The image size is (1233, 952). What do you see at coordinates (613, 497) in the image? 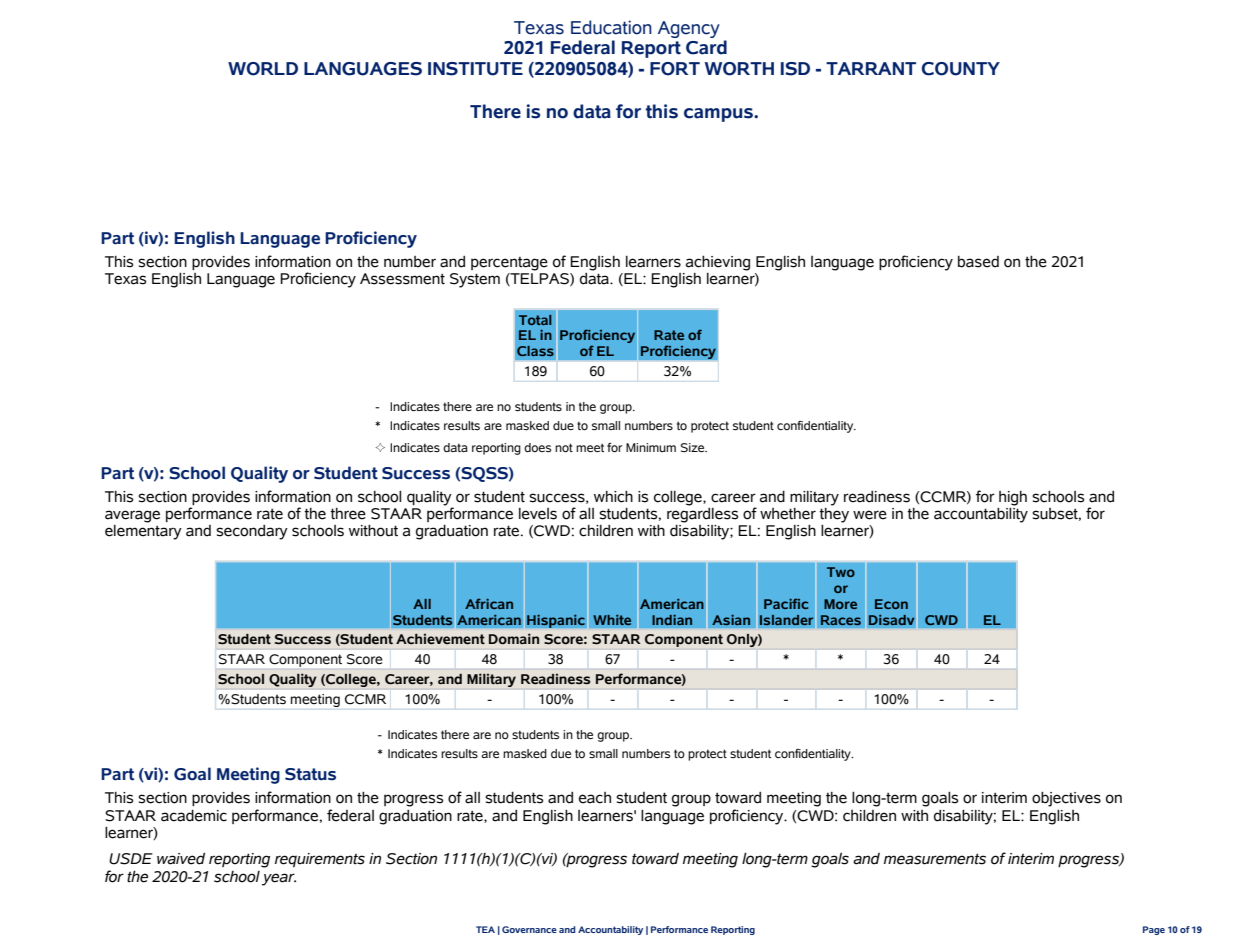
I see `which` at bounding box center [613, 497].
